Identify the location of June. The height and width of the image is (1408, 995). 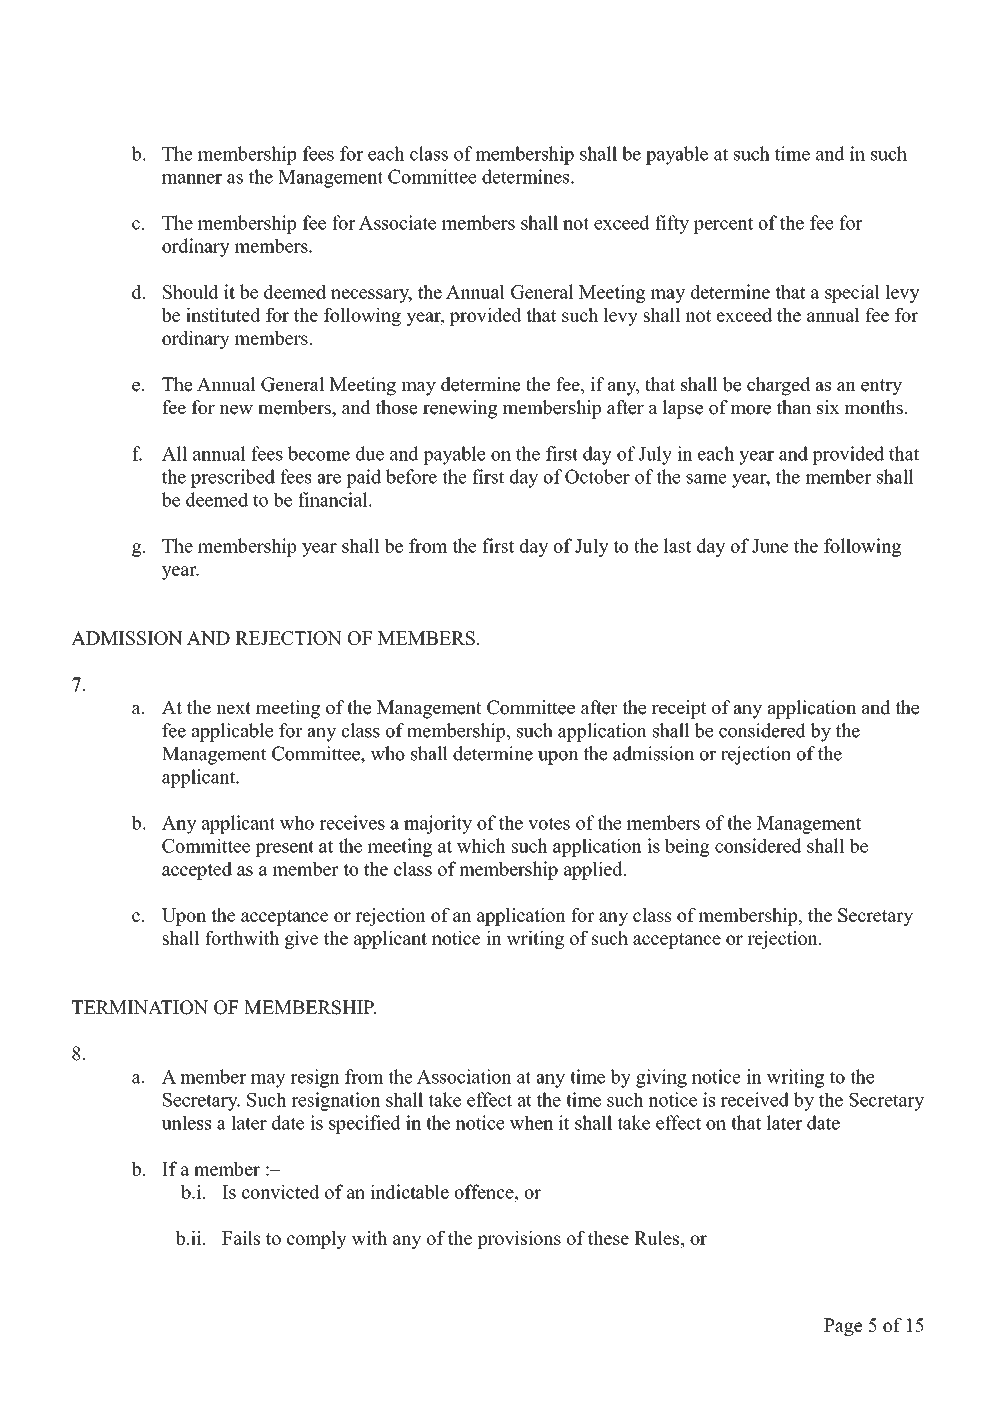
(770, 546).
